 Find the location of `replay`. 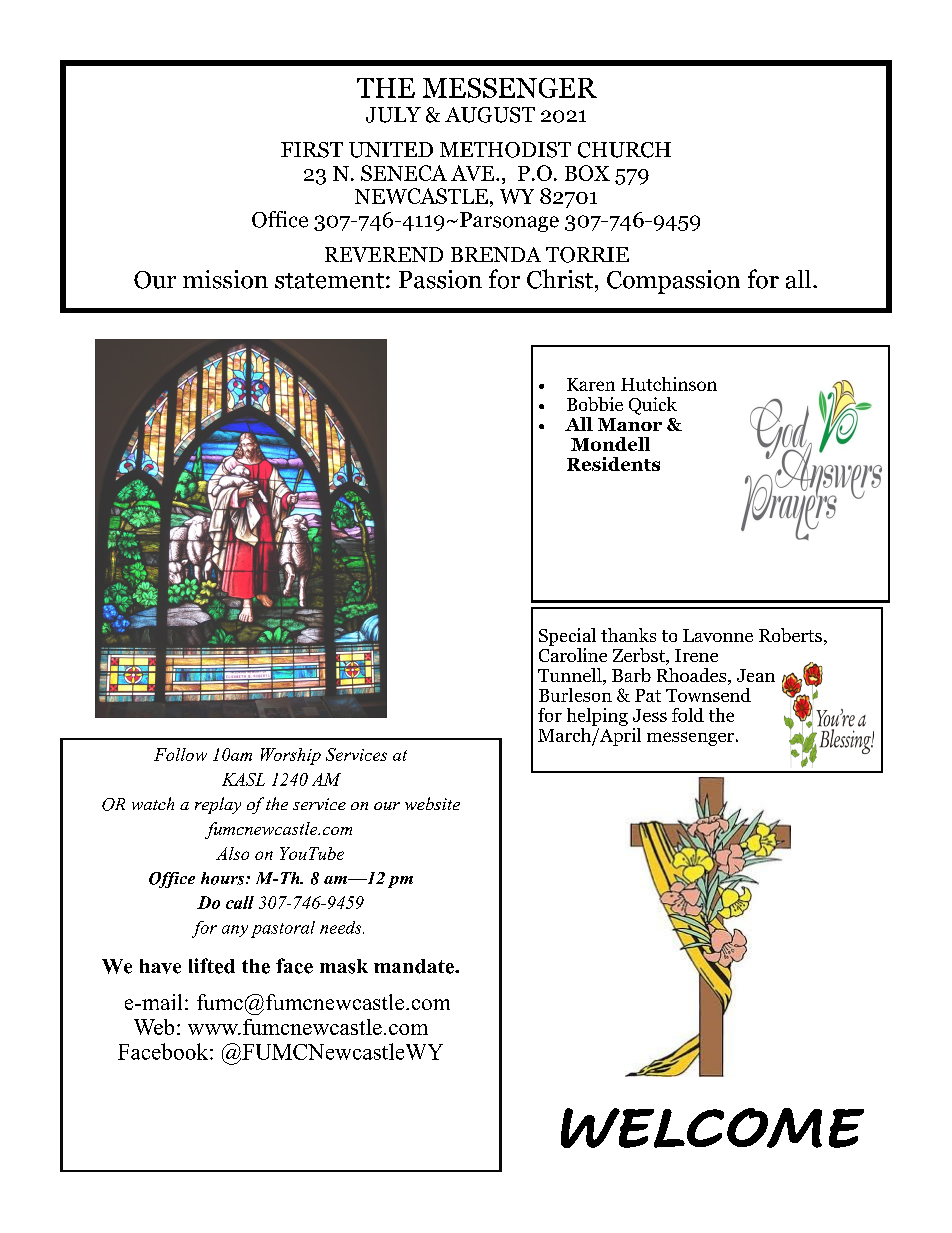

replay is located at coordinates (218, 805).
